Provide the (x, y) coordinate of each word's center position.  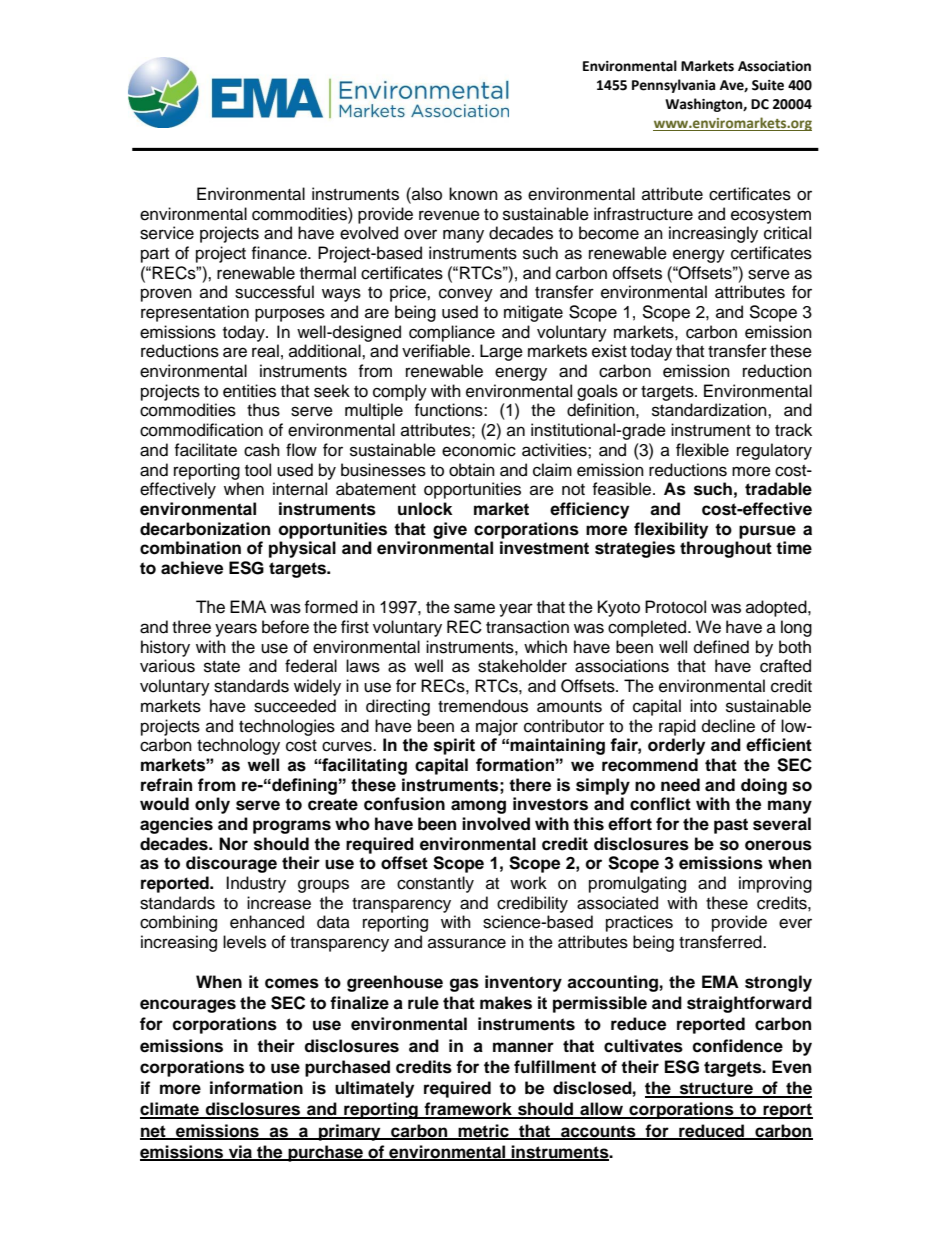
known (473, 194)
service (167, 233)
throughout (726, 549)
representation (195, 313)
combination (190, 548)
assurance (467, 943)
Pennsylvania (673, 86)
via (240, 1152)
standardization (710, 410)
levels (244, 942)
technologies (287, 727)
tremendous (483, 706)
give (450, 530)
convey (466, 295)
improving (775, 884)
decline (728, 726)
